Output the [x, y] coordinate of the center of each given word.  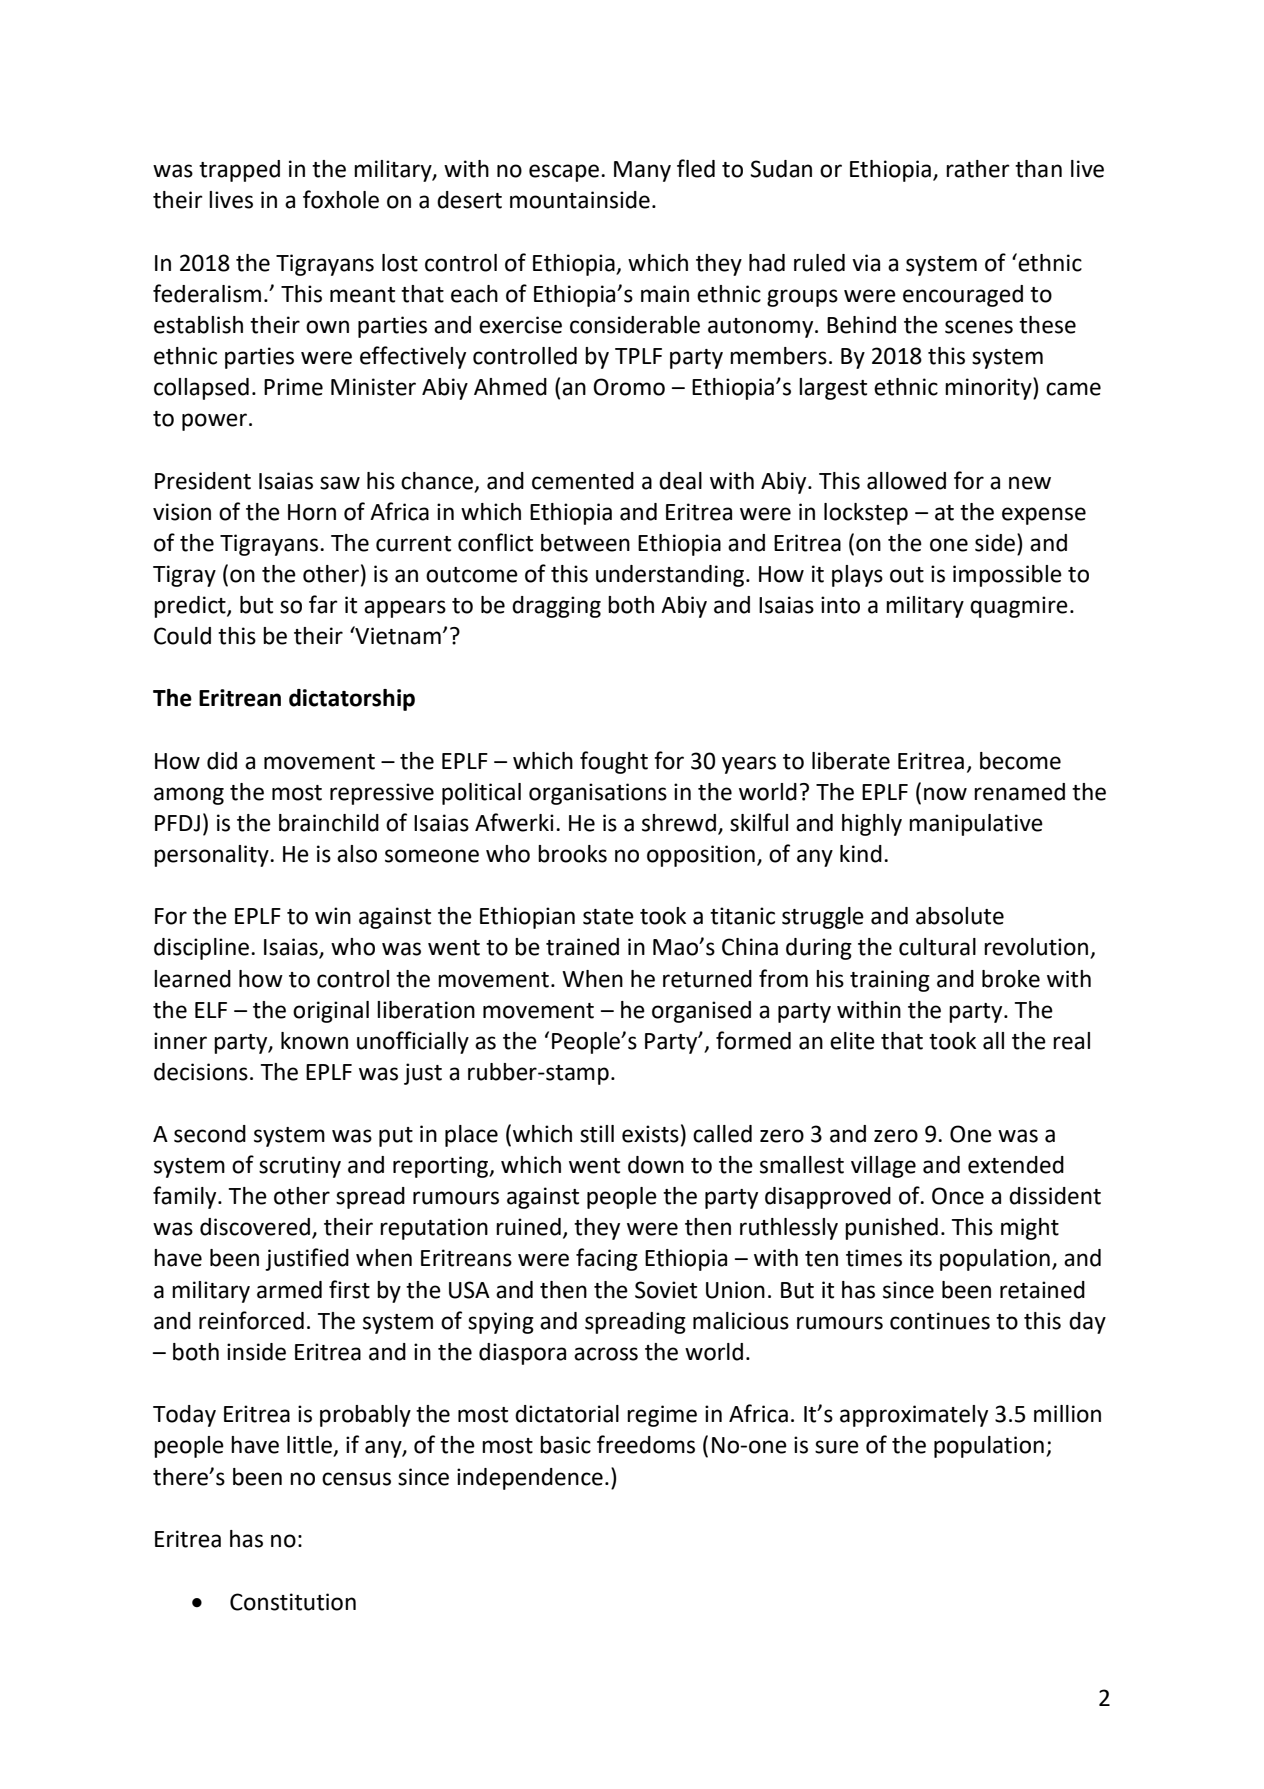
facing [607, 1259]
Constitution [293, 1602]
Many [642, 171]
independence [530, 1479]
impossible [1007, 576]
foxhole [341, 199]
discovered [255, 1227]
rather [978, 169]
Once [958, 1196]
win [333, 915]
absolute [960, 916]
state [608, 917]
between [585, 543]
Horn [312, 512]
